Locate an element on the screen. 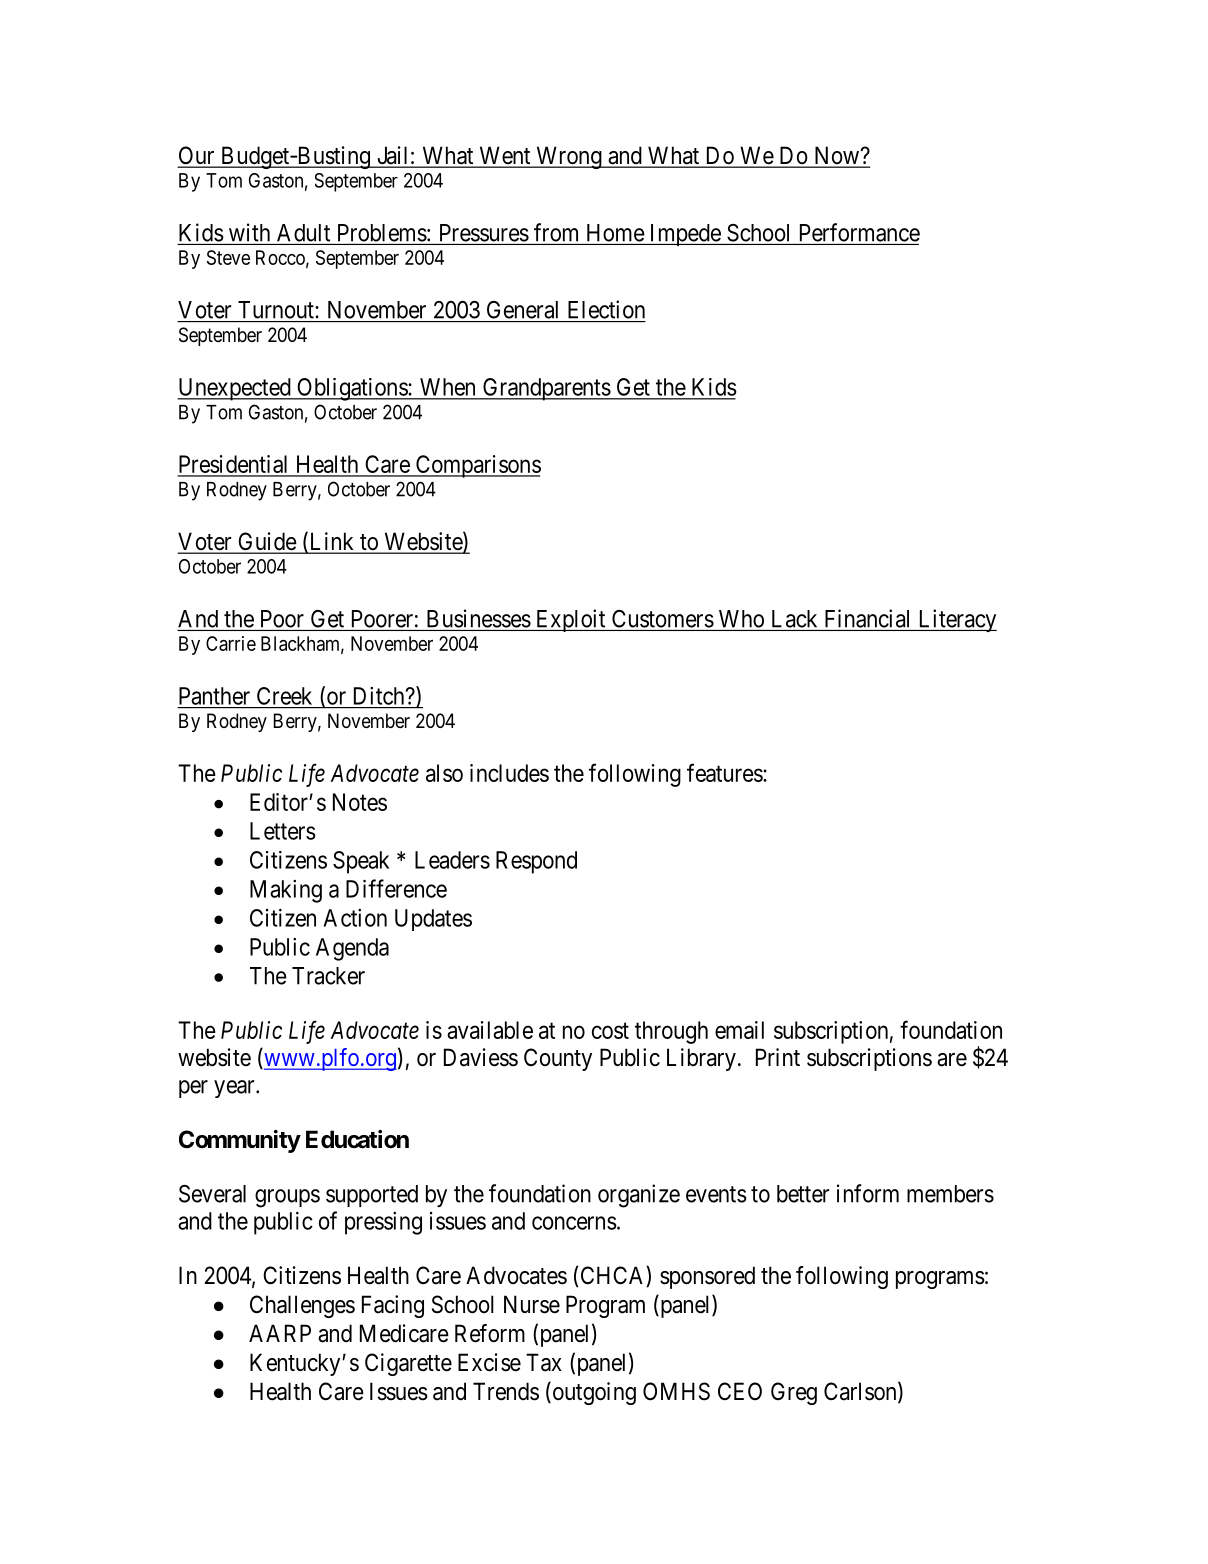  year is located at coordinates (235, 1089).
